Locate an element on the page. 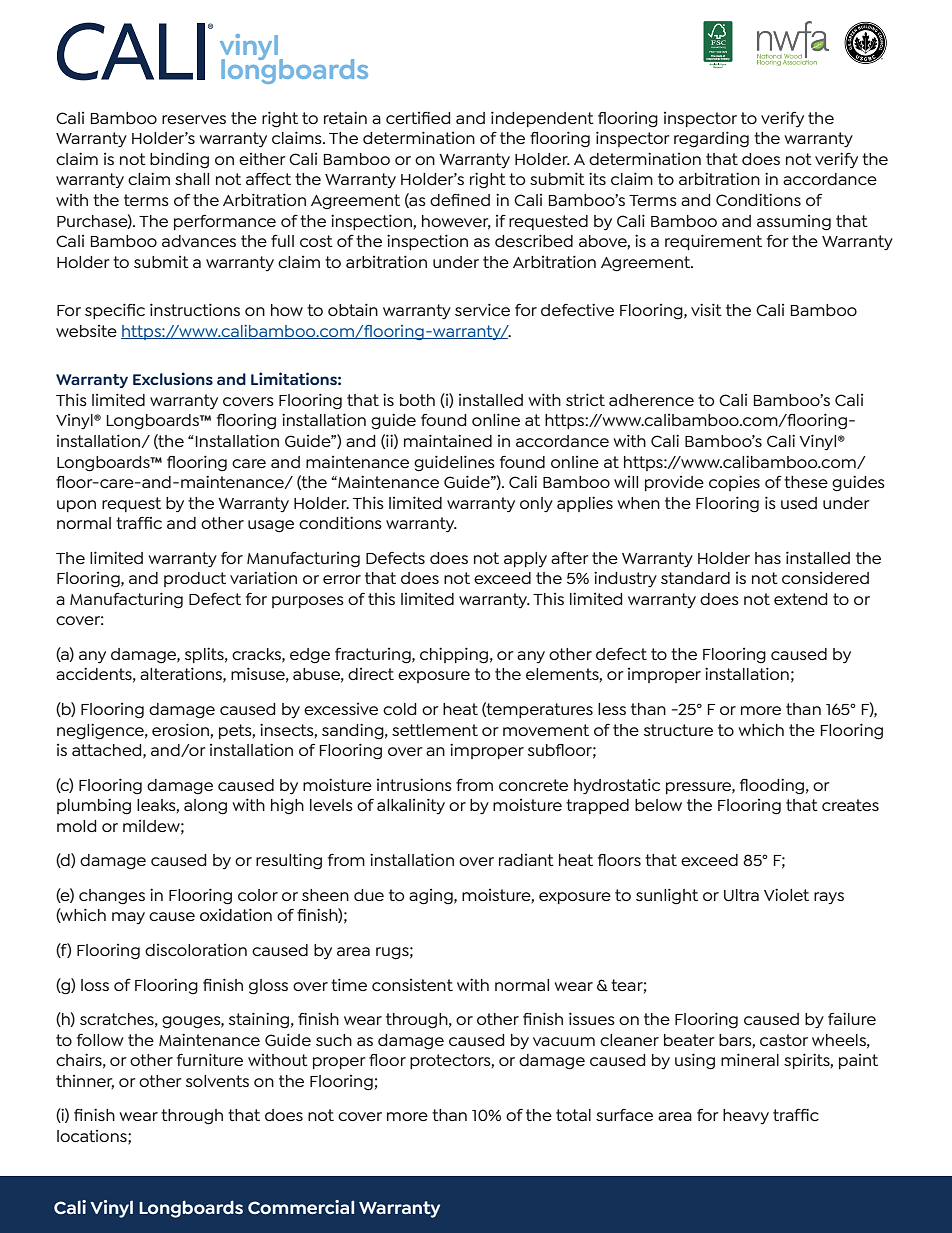  cold is located at coordinates (400, 709).
